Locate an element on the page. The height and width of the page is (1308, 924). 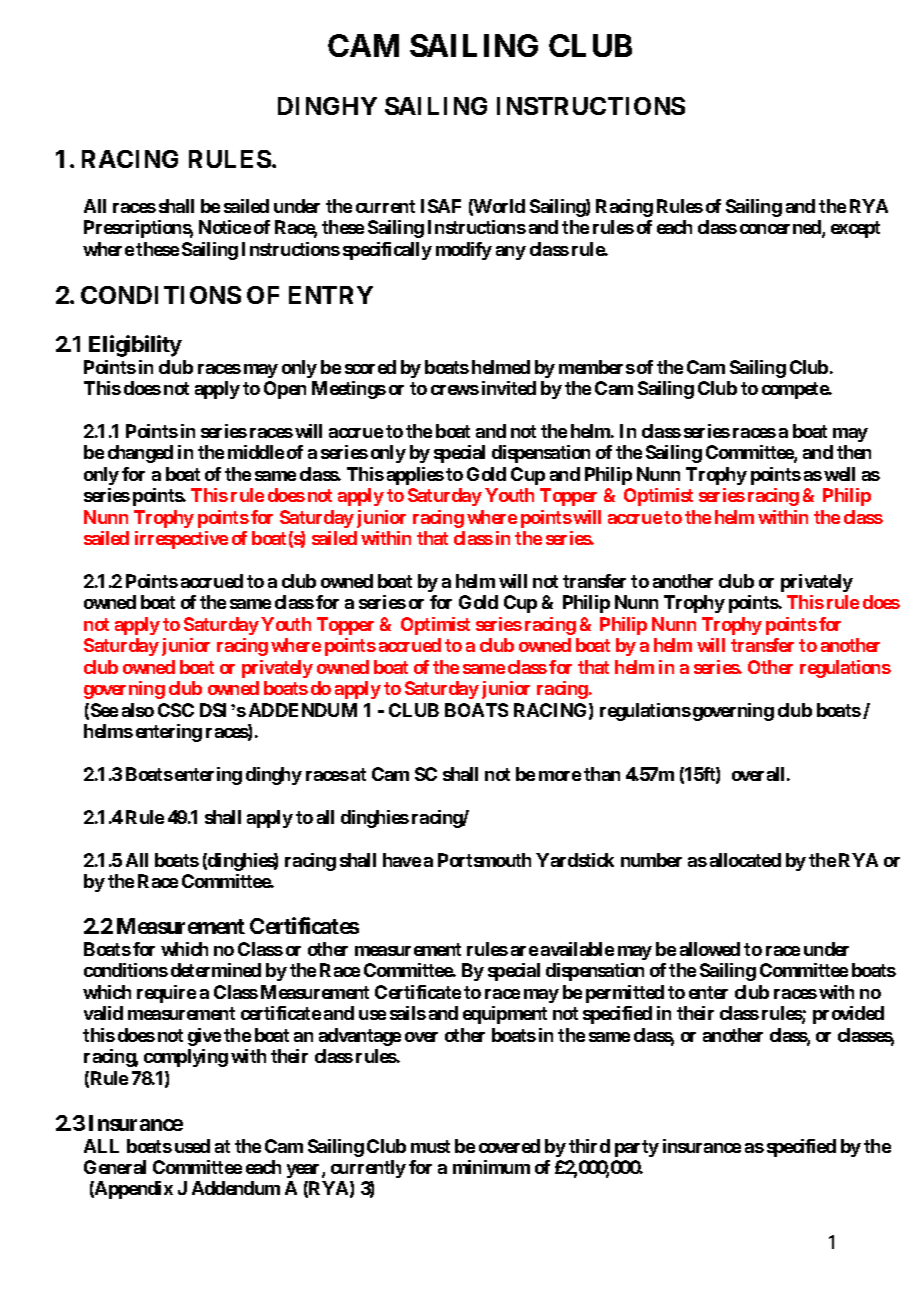
Portsmouth is located at coordinates (484, 860).
